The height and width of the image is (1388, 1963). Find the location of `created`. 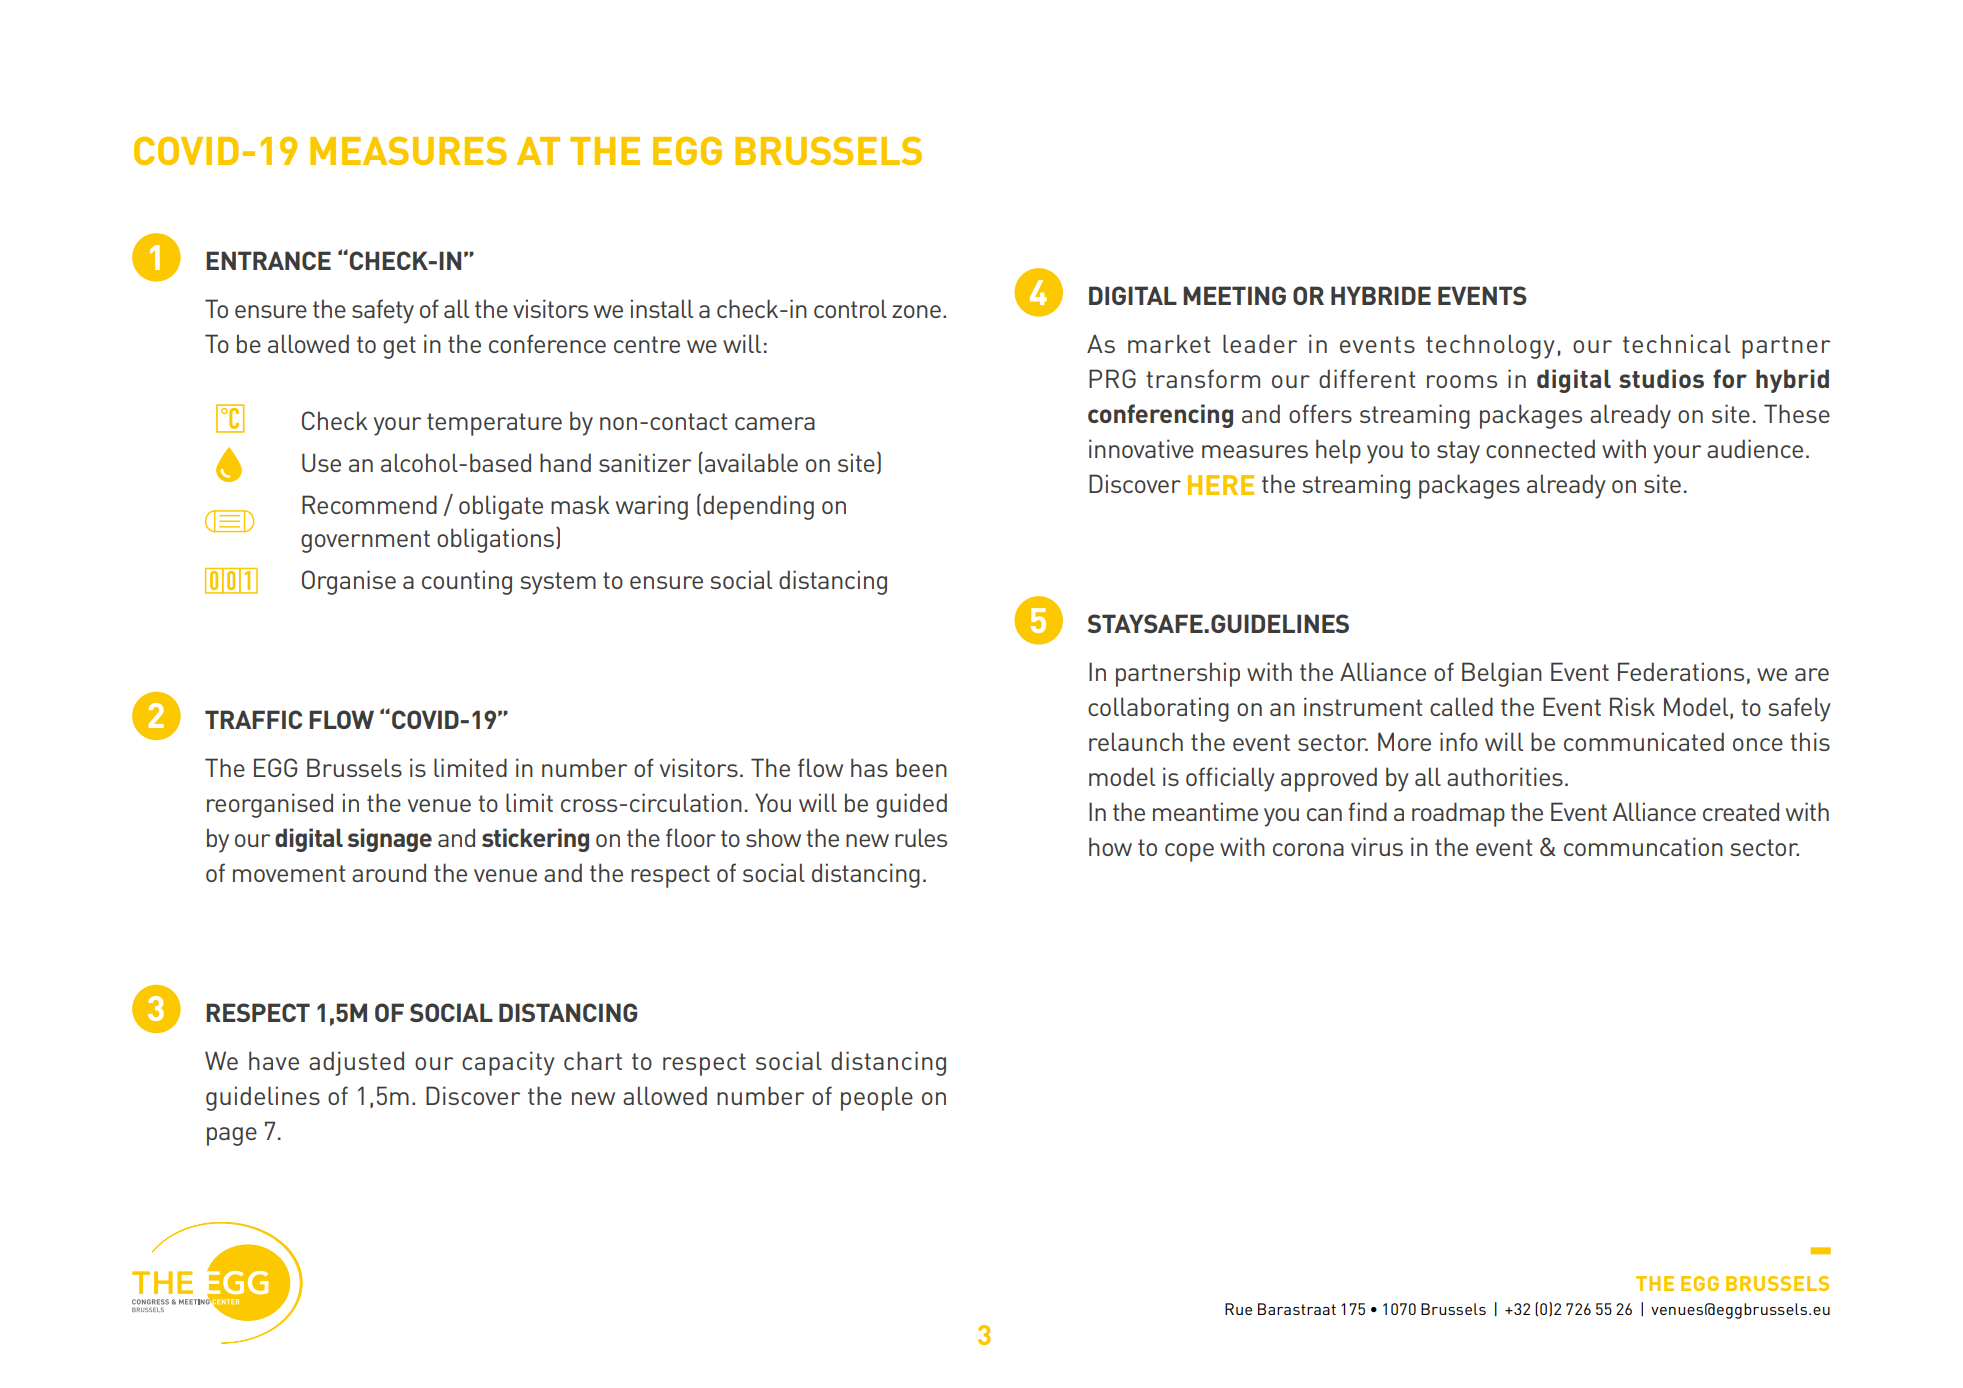

created is located at coordinates (1741, 811).
